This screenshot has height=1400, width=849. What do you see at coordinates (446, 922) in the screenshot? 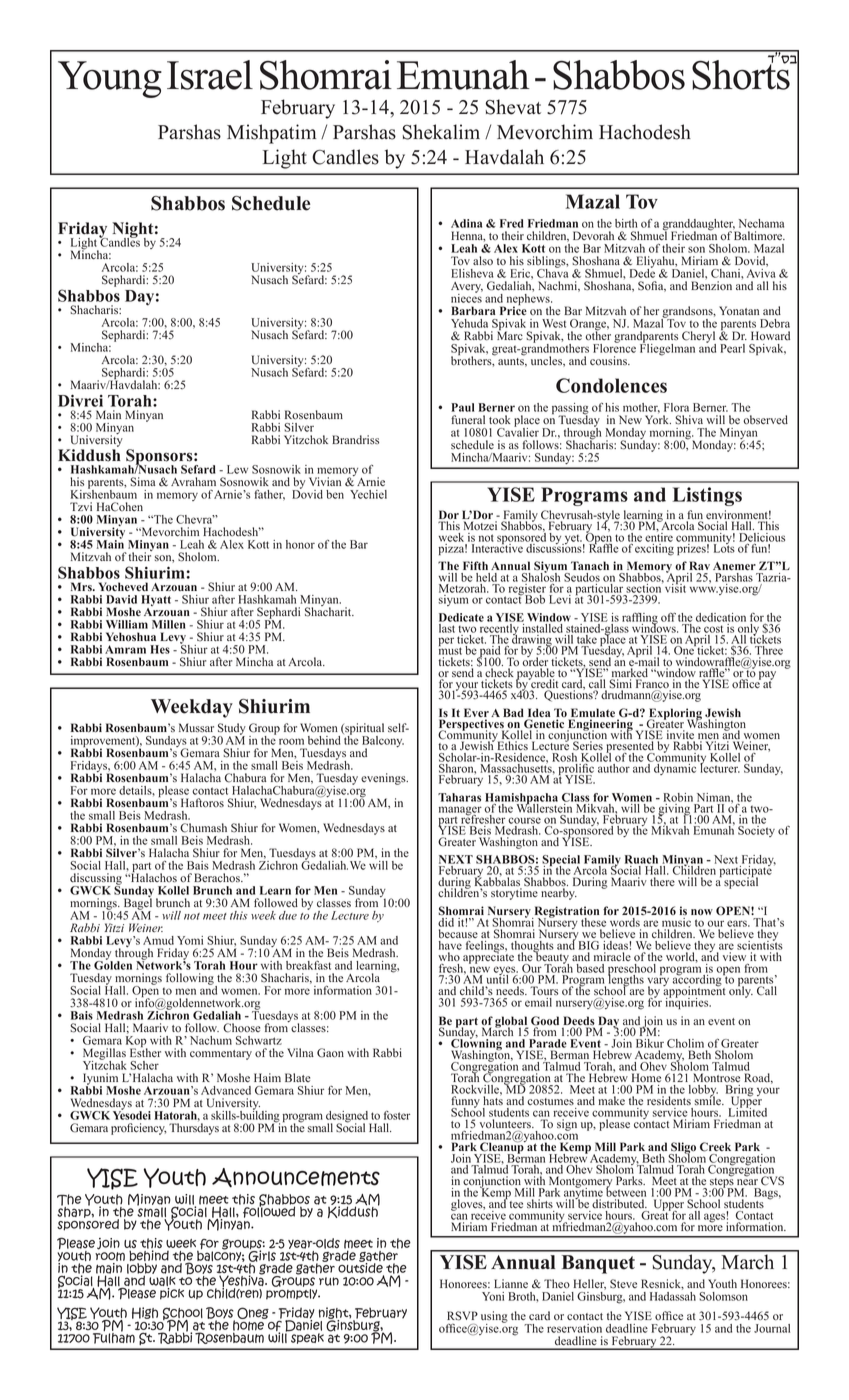
I see `did` at bounding box center [446, 922].
